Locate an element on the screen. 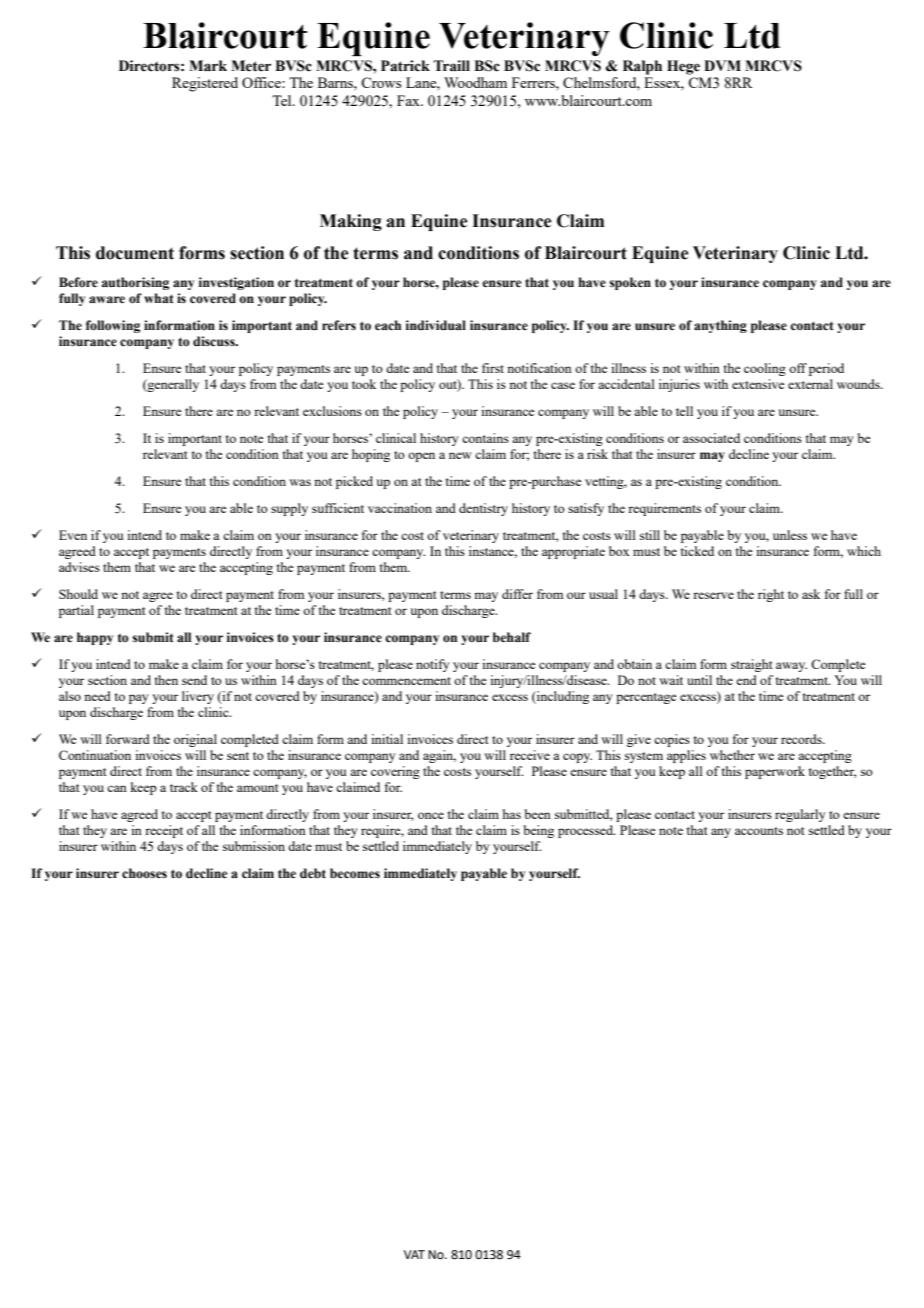 Image resolution: width=924 pixels, height=1308 pixels. Registered is located at coordinates (205, 84).
